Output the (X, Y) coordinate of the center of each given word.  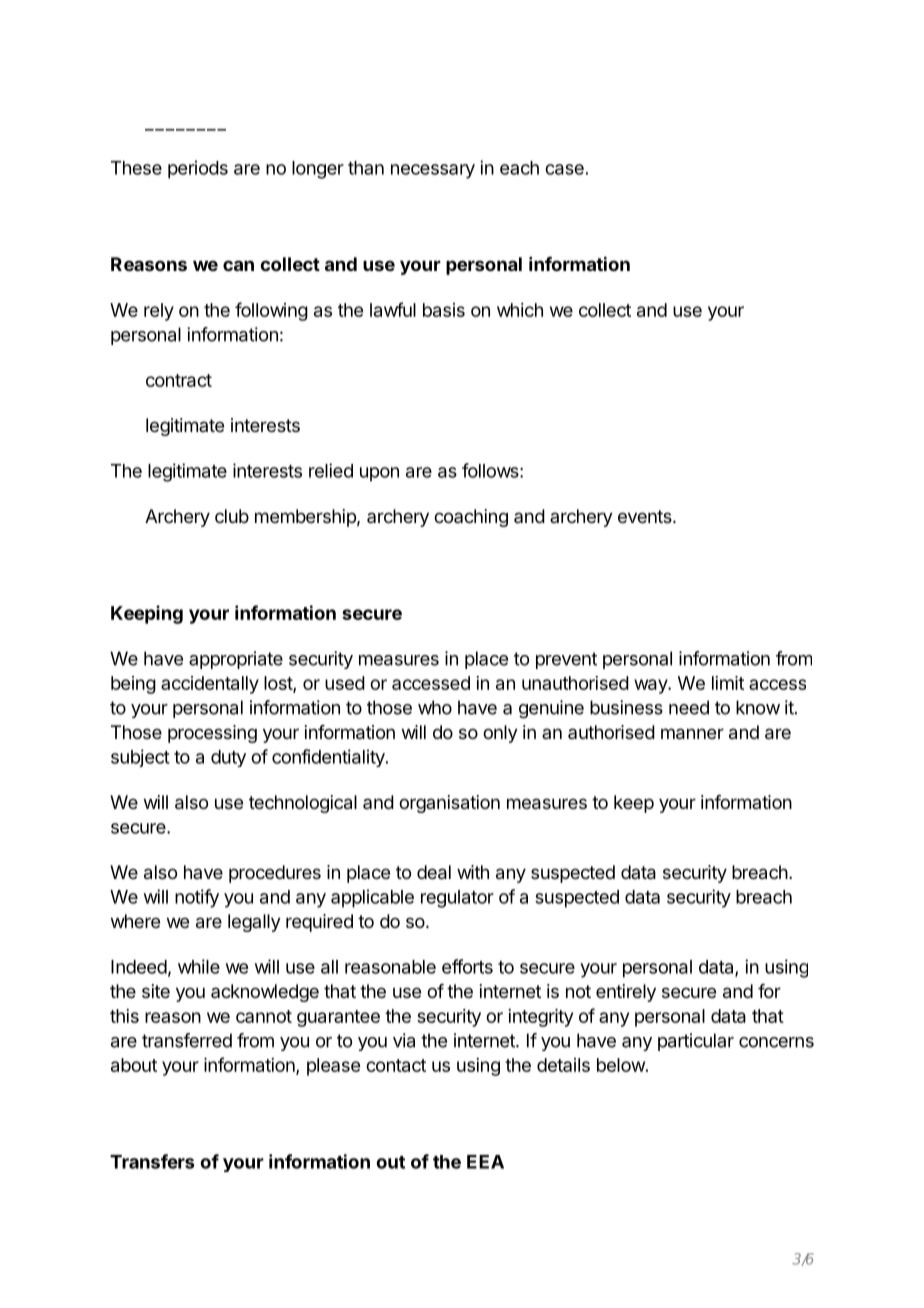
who (435, 707)
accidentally (210, 685)
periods (198, 169)
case (564, 169)
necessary (433, 171)
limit (728, 683)
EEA (485, 1162)
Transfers (152, 1161)
